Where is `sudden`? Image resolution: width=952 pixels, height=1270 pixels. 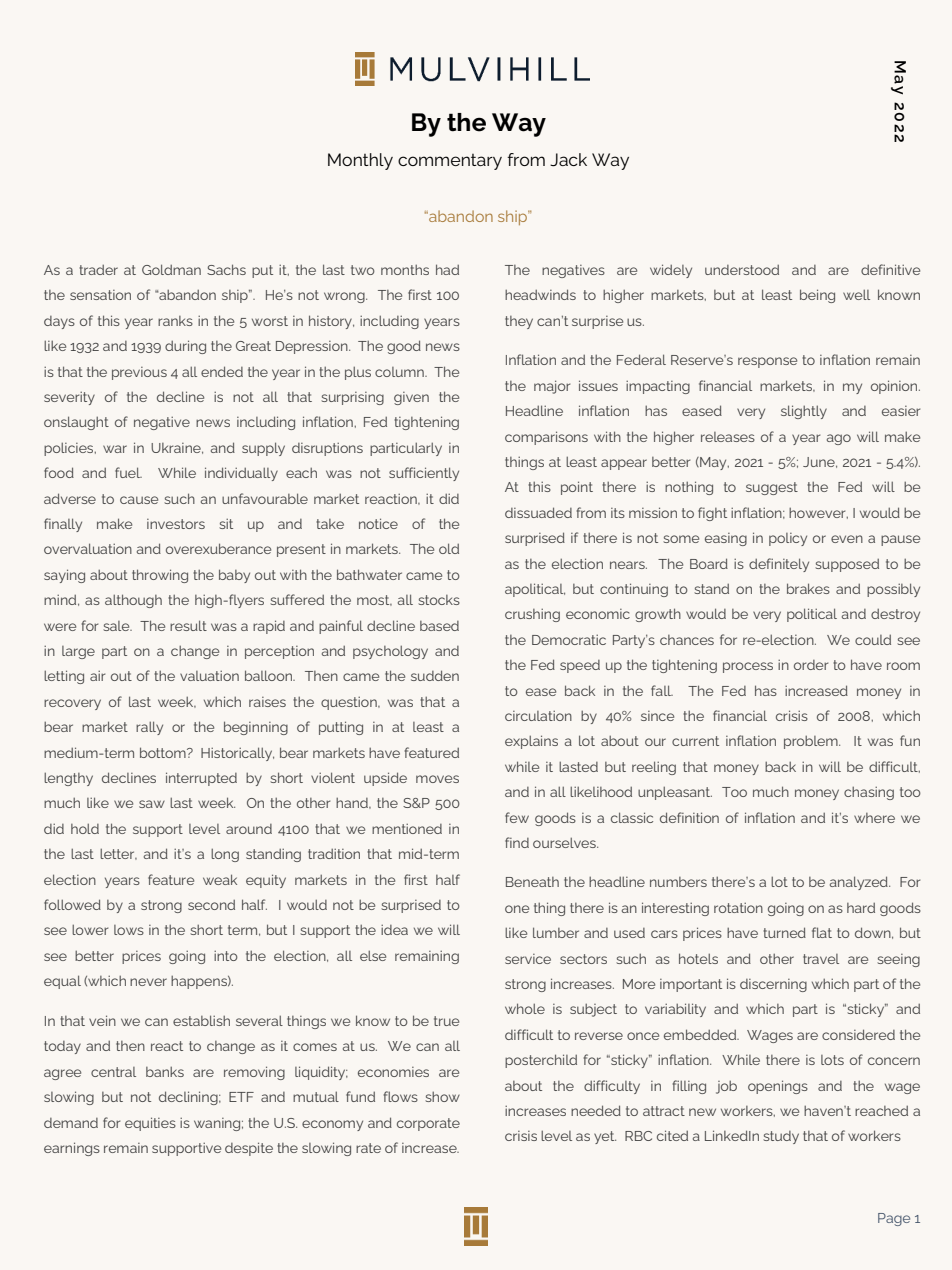 sudden is located at coordinates (435, 675).
